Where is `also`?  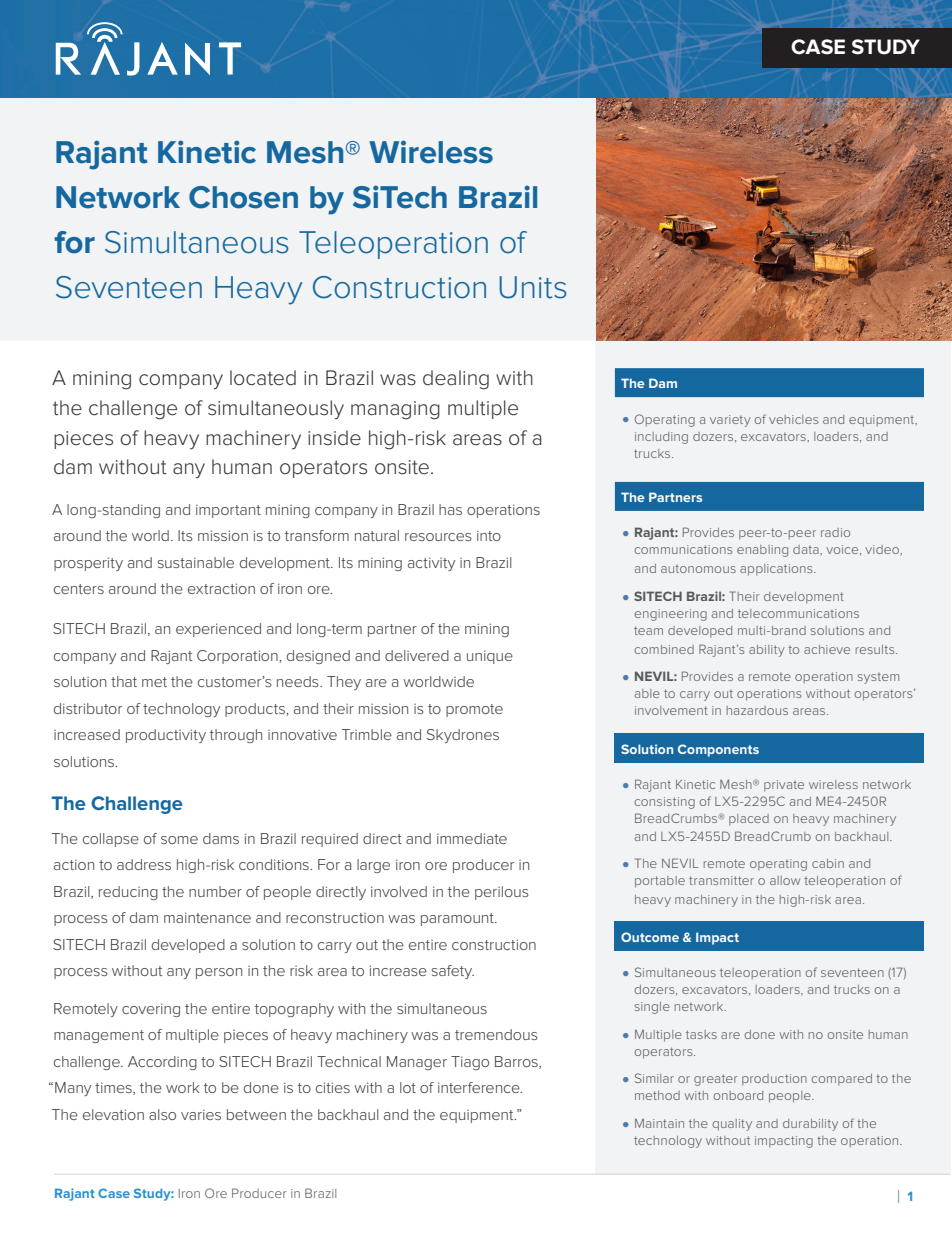
also is located at coordinates (162, 1114).
